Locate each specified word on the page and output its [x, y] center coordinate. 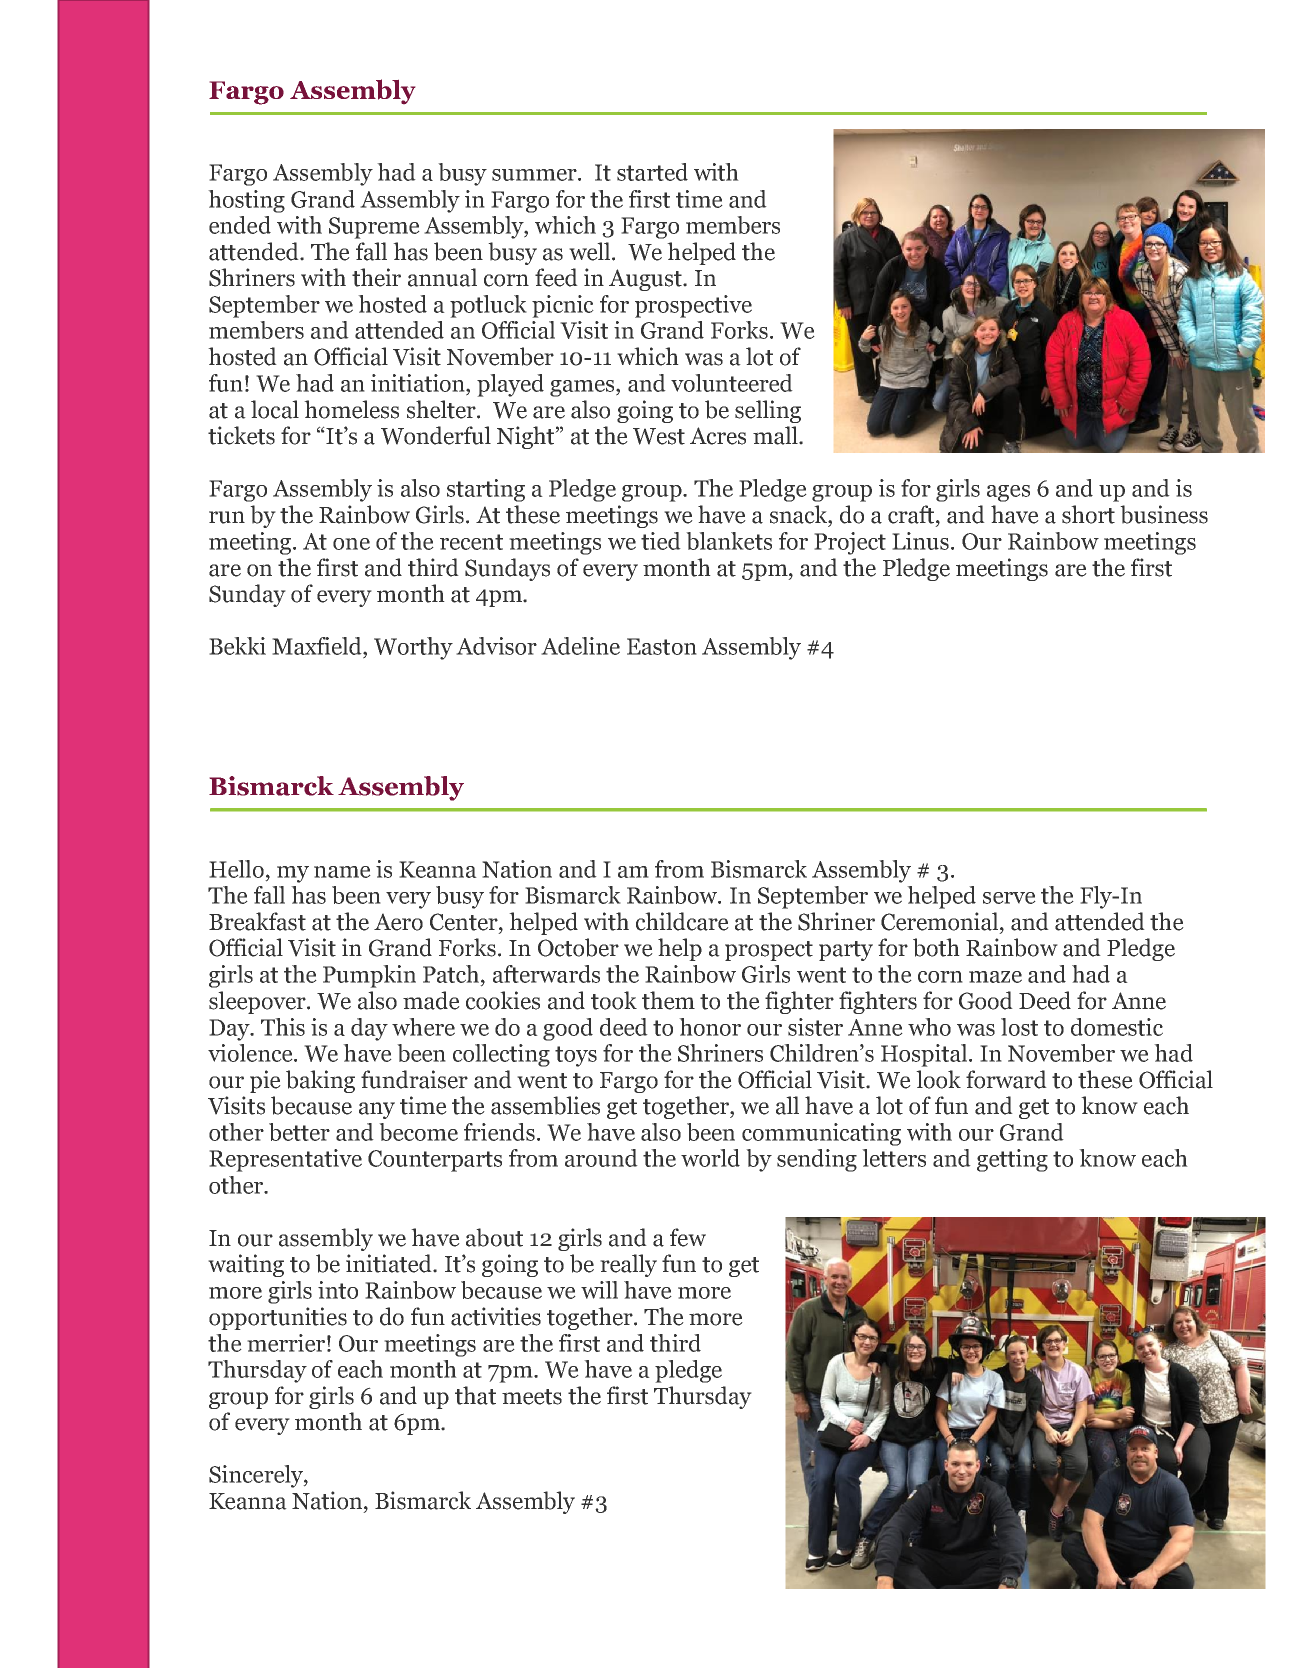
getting [1012, 1160]
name [342, 872]
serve [1009, 898]
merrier [286, 1343]
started [652, 172]
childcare [682, 921]
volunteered [732, 383]
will [599, 1290]
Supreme [374, 228]
